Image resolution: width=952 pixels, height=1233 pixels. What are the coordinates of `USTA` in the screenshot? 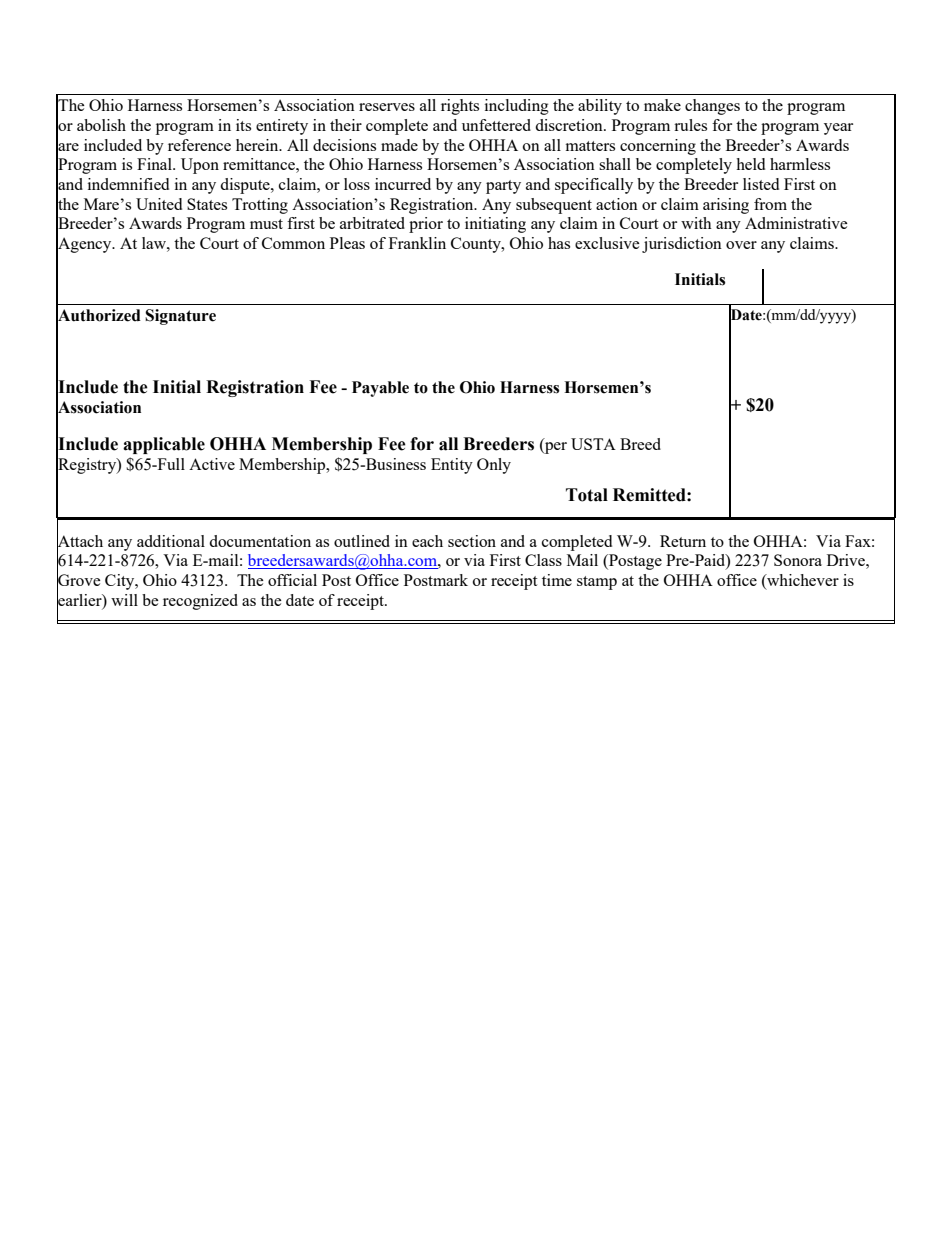 It's located at (593, 444).
